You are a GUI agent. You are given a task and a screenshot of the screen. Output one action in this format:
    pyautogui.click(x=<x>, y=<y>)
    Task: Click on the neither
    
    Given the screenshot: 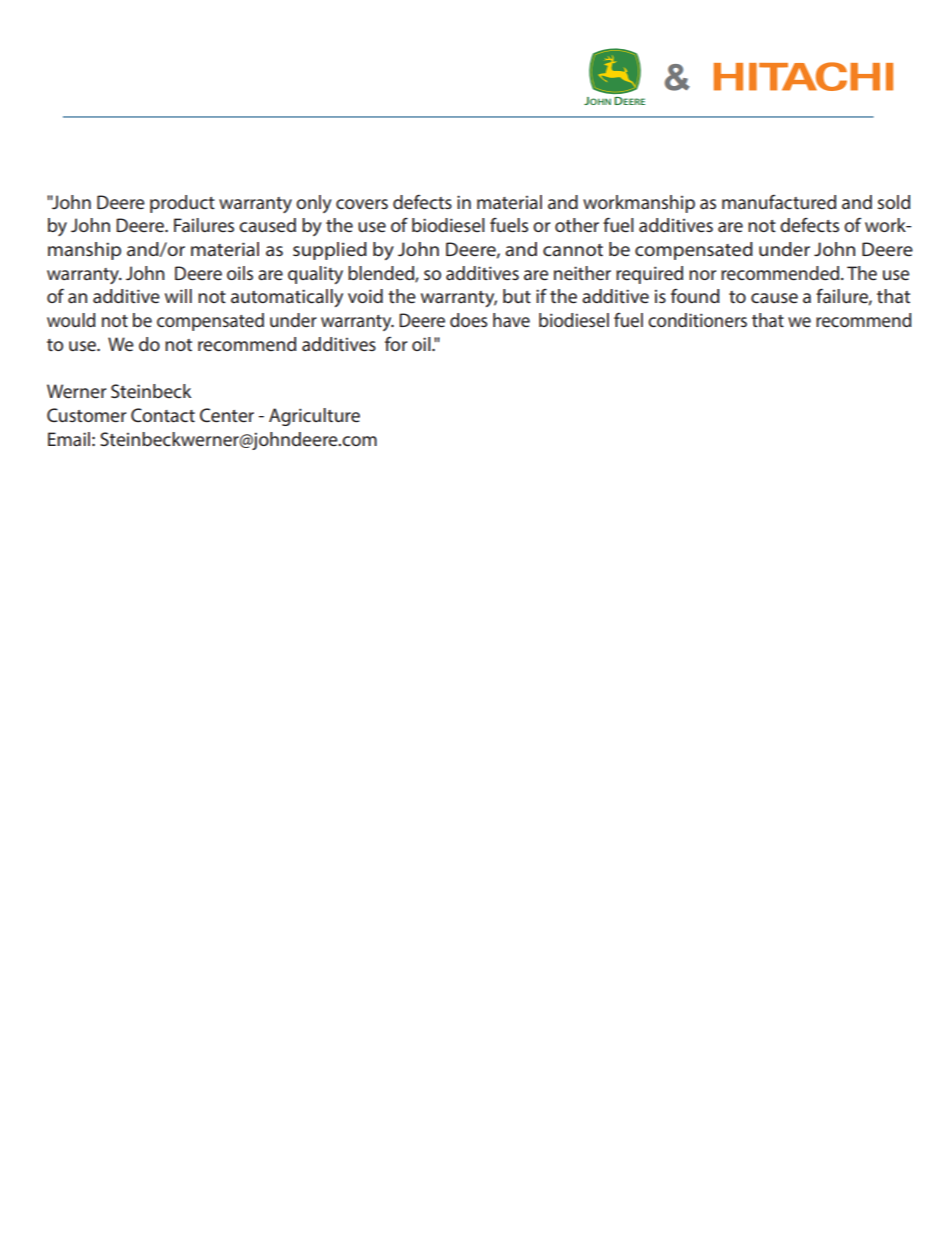 What is the action you would take?
    pyautogui.click(x=582, y=273)
